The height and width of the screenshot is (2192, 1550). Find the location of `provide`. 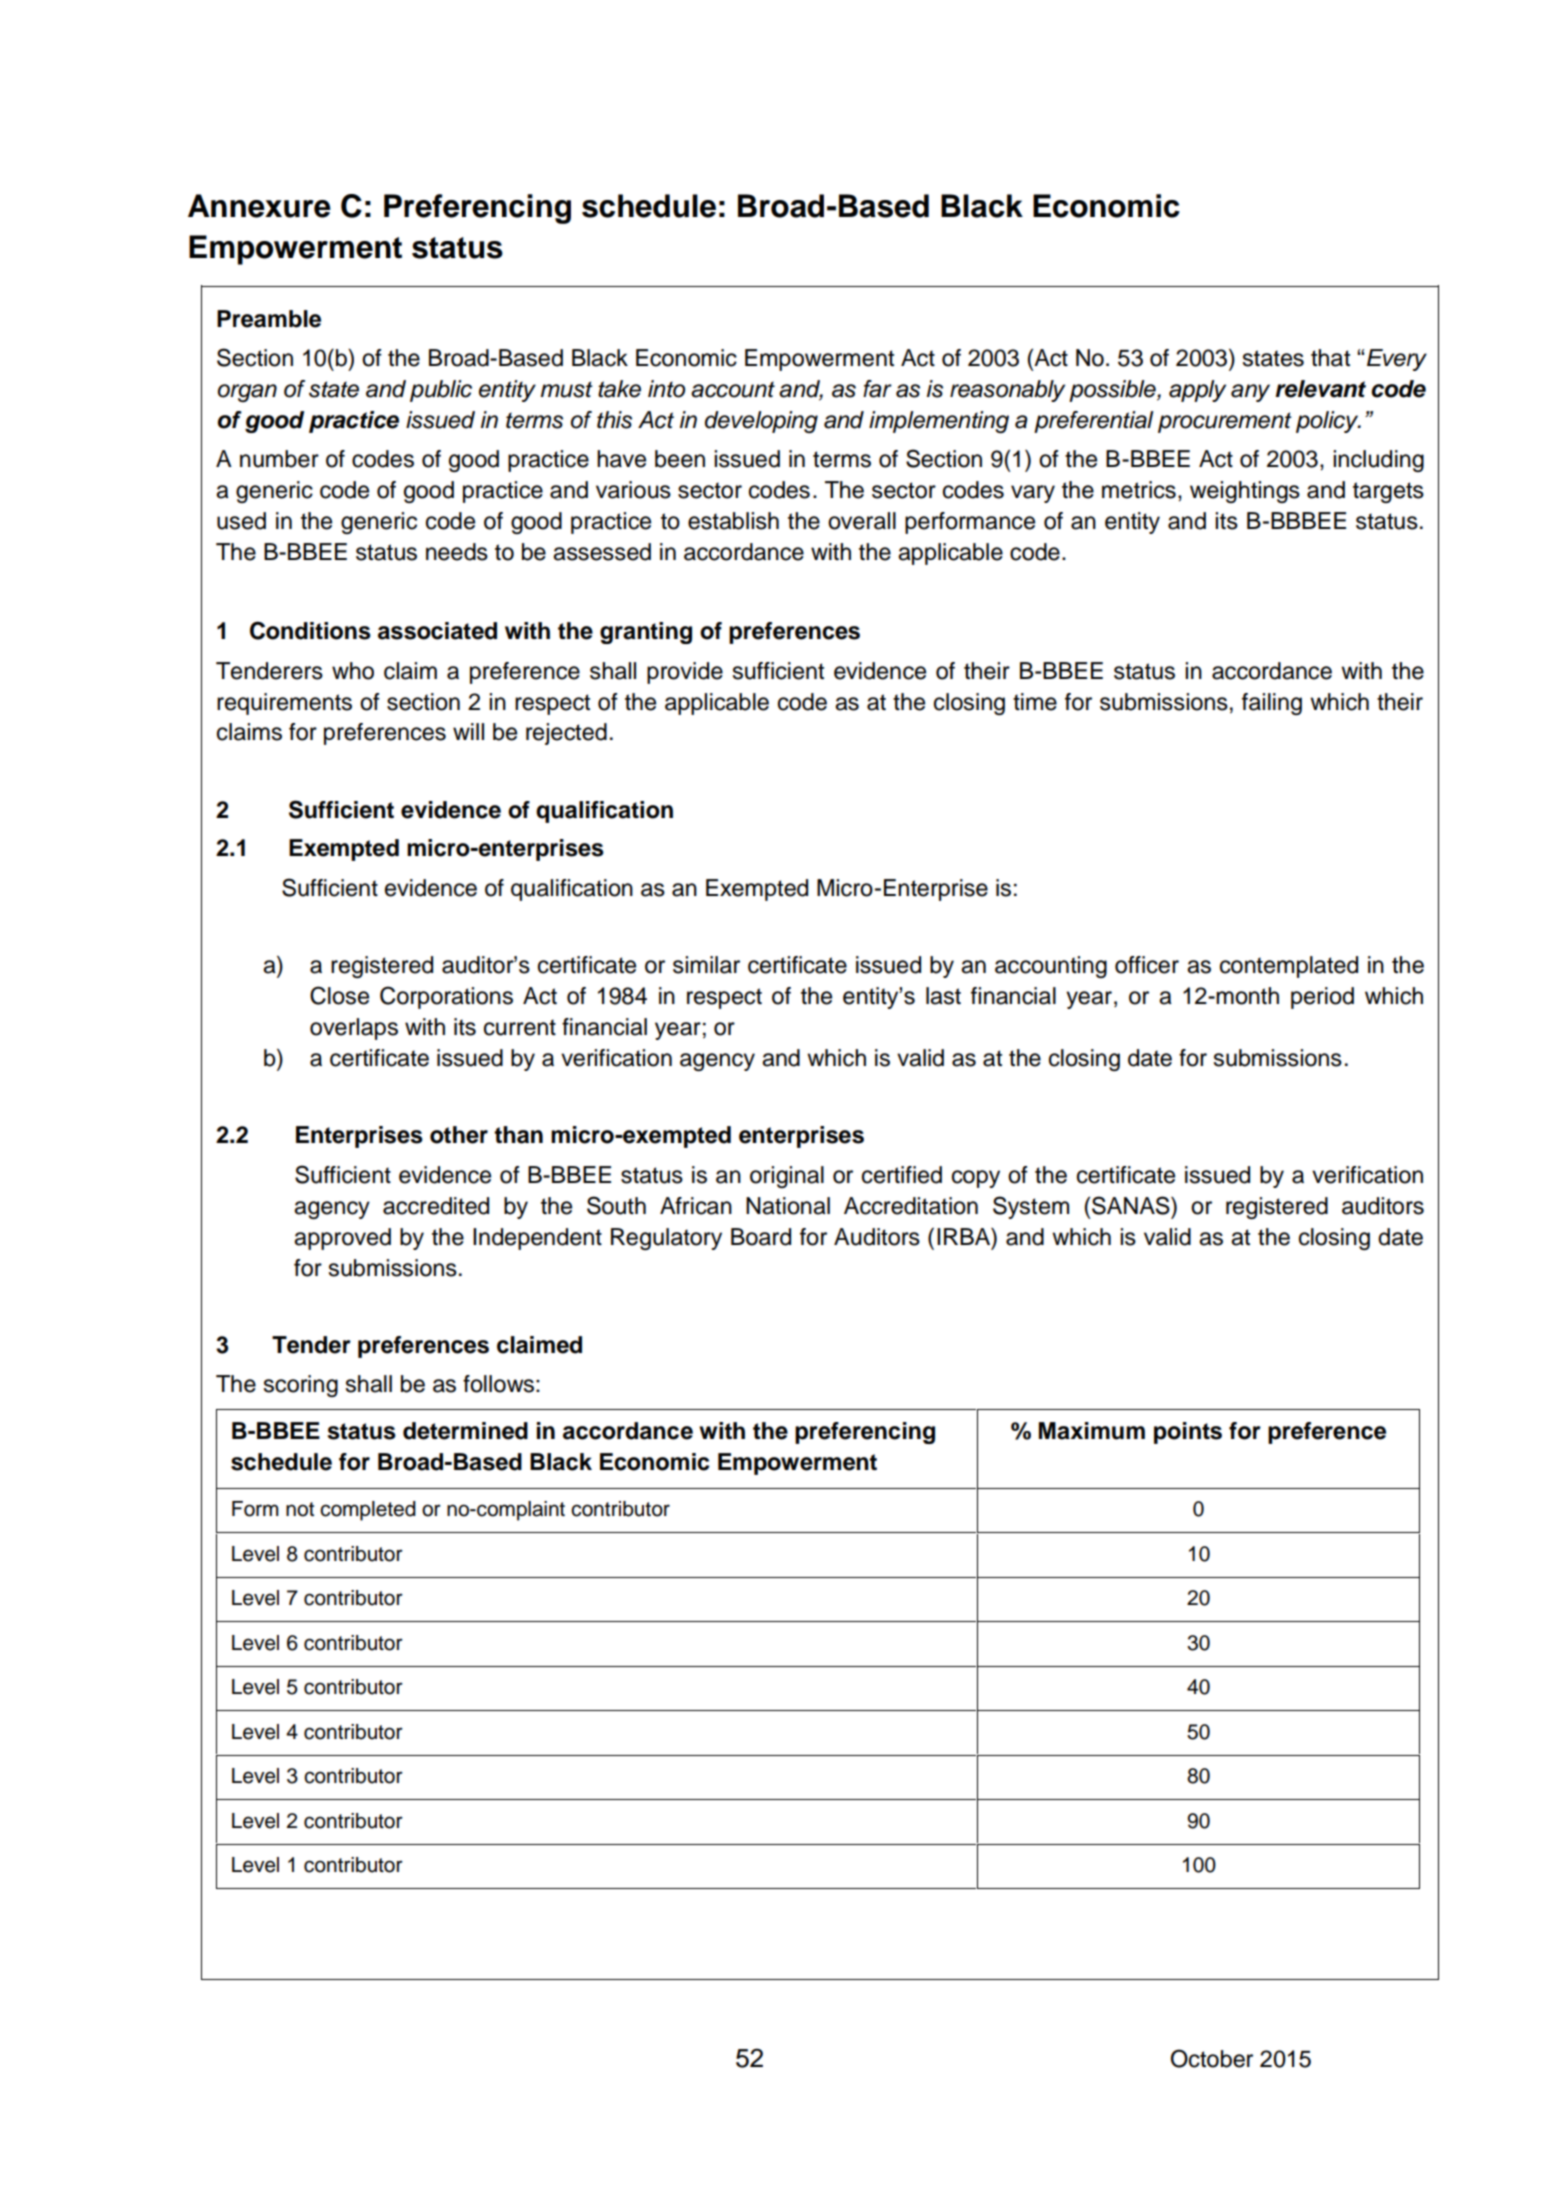

provide is located at coordinates (685, 673).
